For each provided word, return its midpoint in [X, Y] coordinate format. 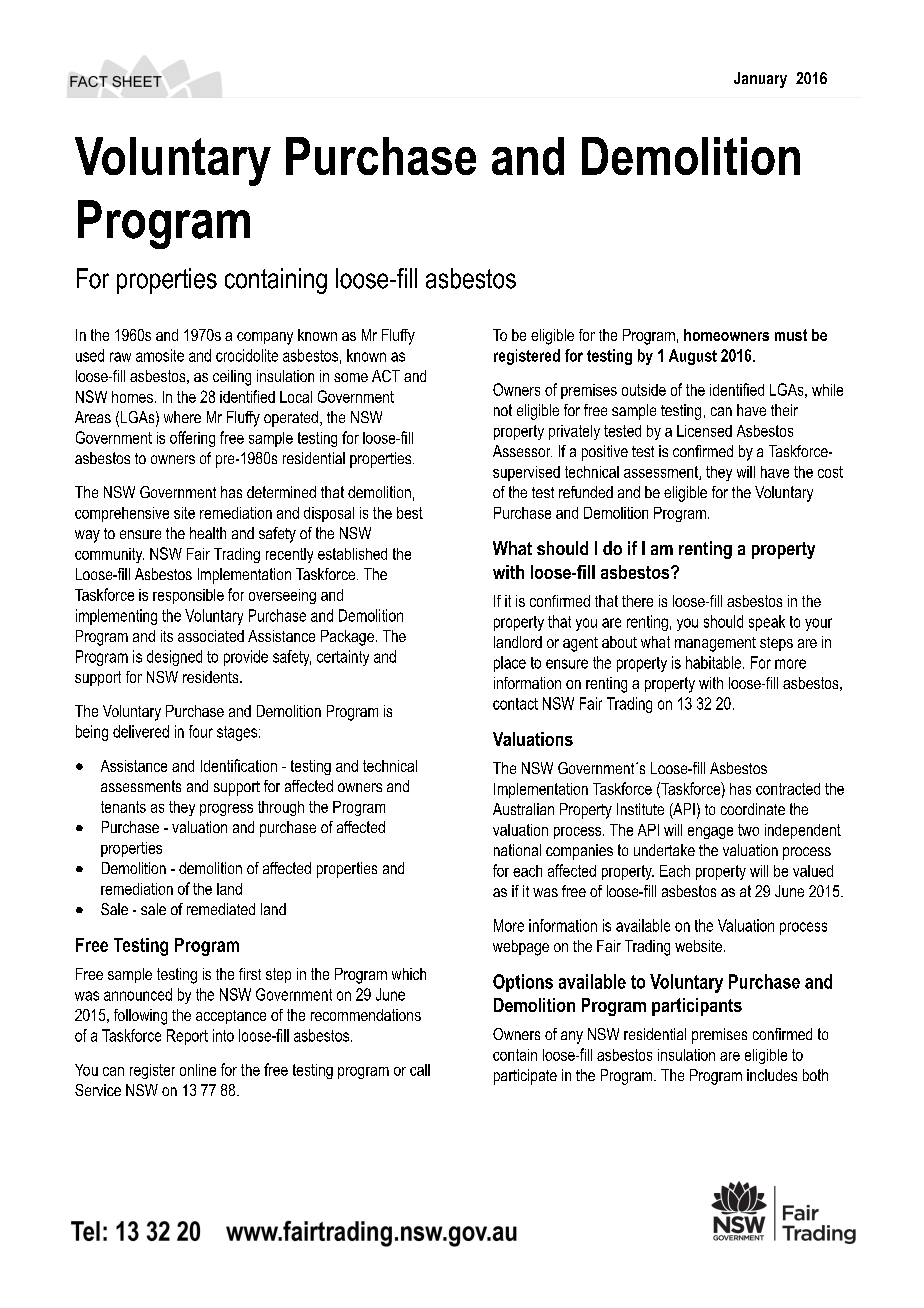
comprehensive [122, 514]
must [791, 335]
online [198, 1070]
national [517, 850]
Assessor [522, 451]
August [693, 357]
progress [226, 810]
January [760, 80]
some [351, 377]
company [265, 338]
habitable [715, 662]
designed [174, 658]
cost [830, 472]
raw [120, 357]
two [748, 830]
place [510, 664]
